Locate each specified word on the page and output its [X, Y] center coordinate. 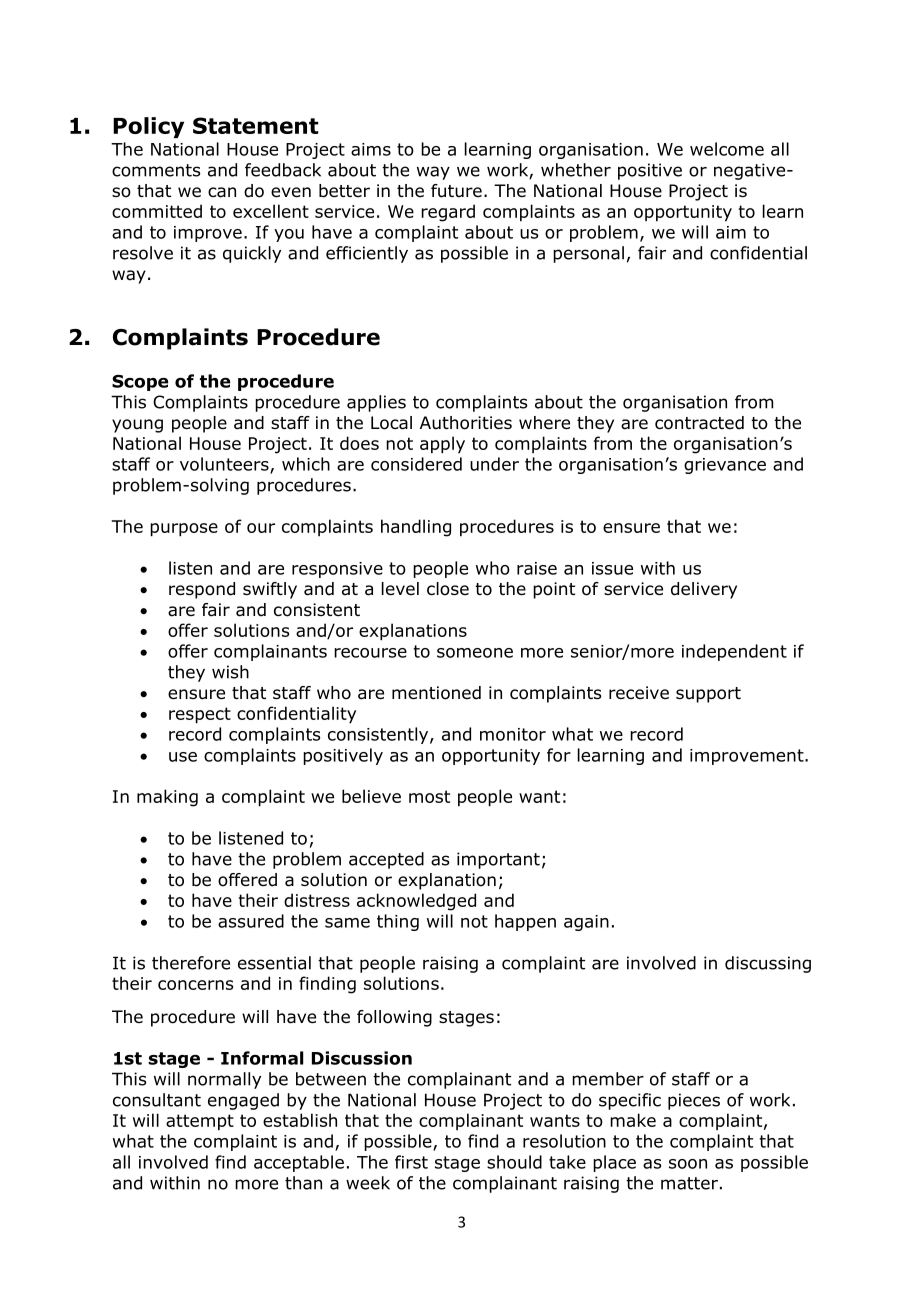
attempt [200, 1122]
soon [688, 1164]
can [222, 192]
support [708, 695]
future [456, 191]
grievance [725, 466]
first [411, 1162]
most [429, 796]
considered [416, 464]
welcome [727, 149]
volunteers [225, 465]
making [167, 798]
